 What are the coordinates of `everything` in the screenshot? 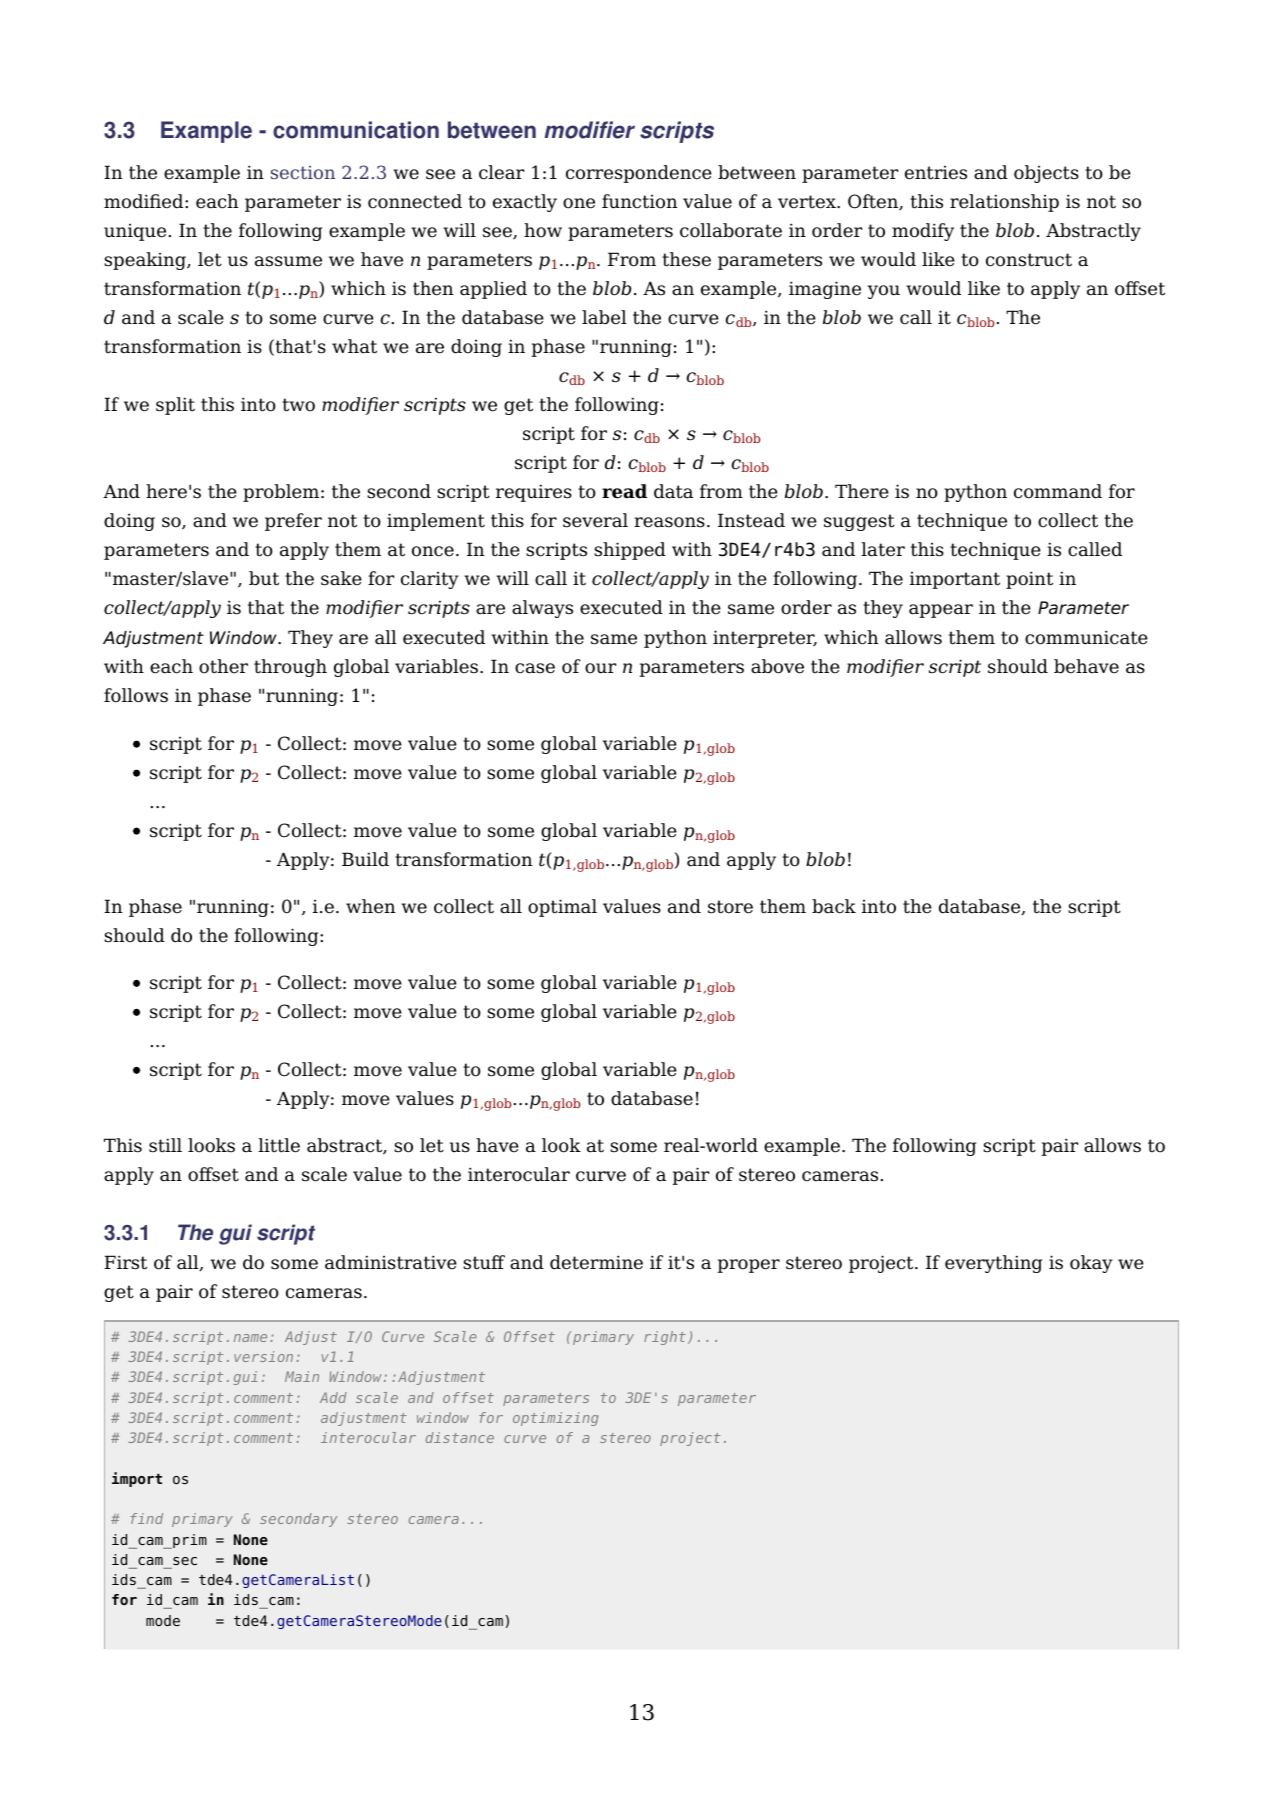 It's located at (993, 1264).
